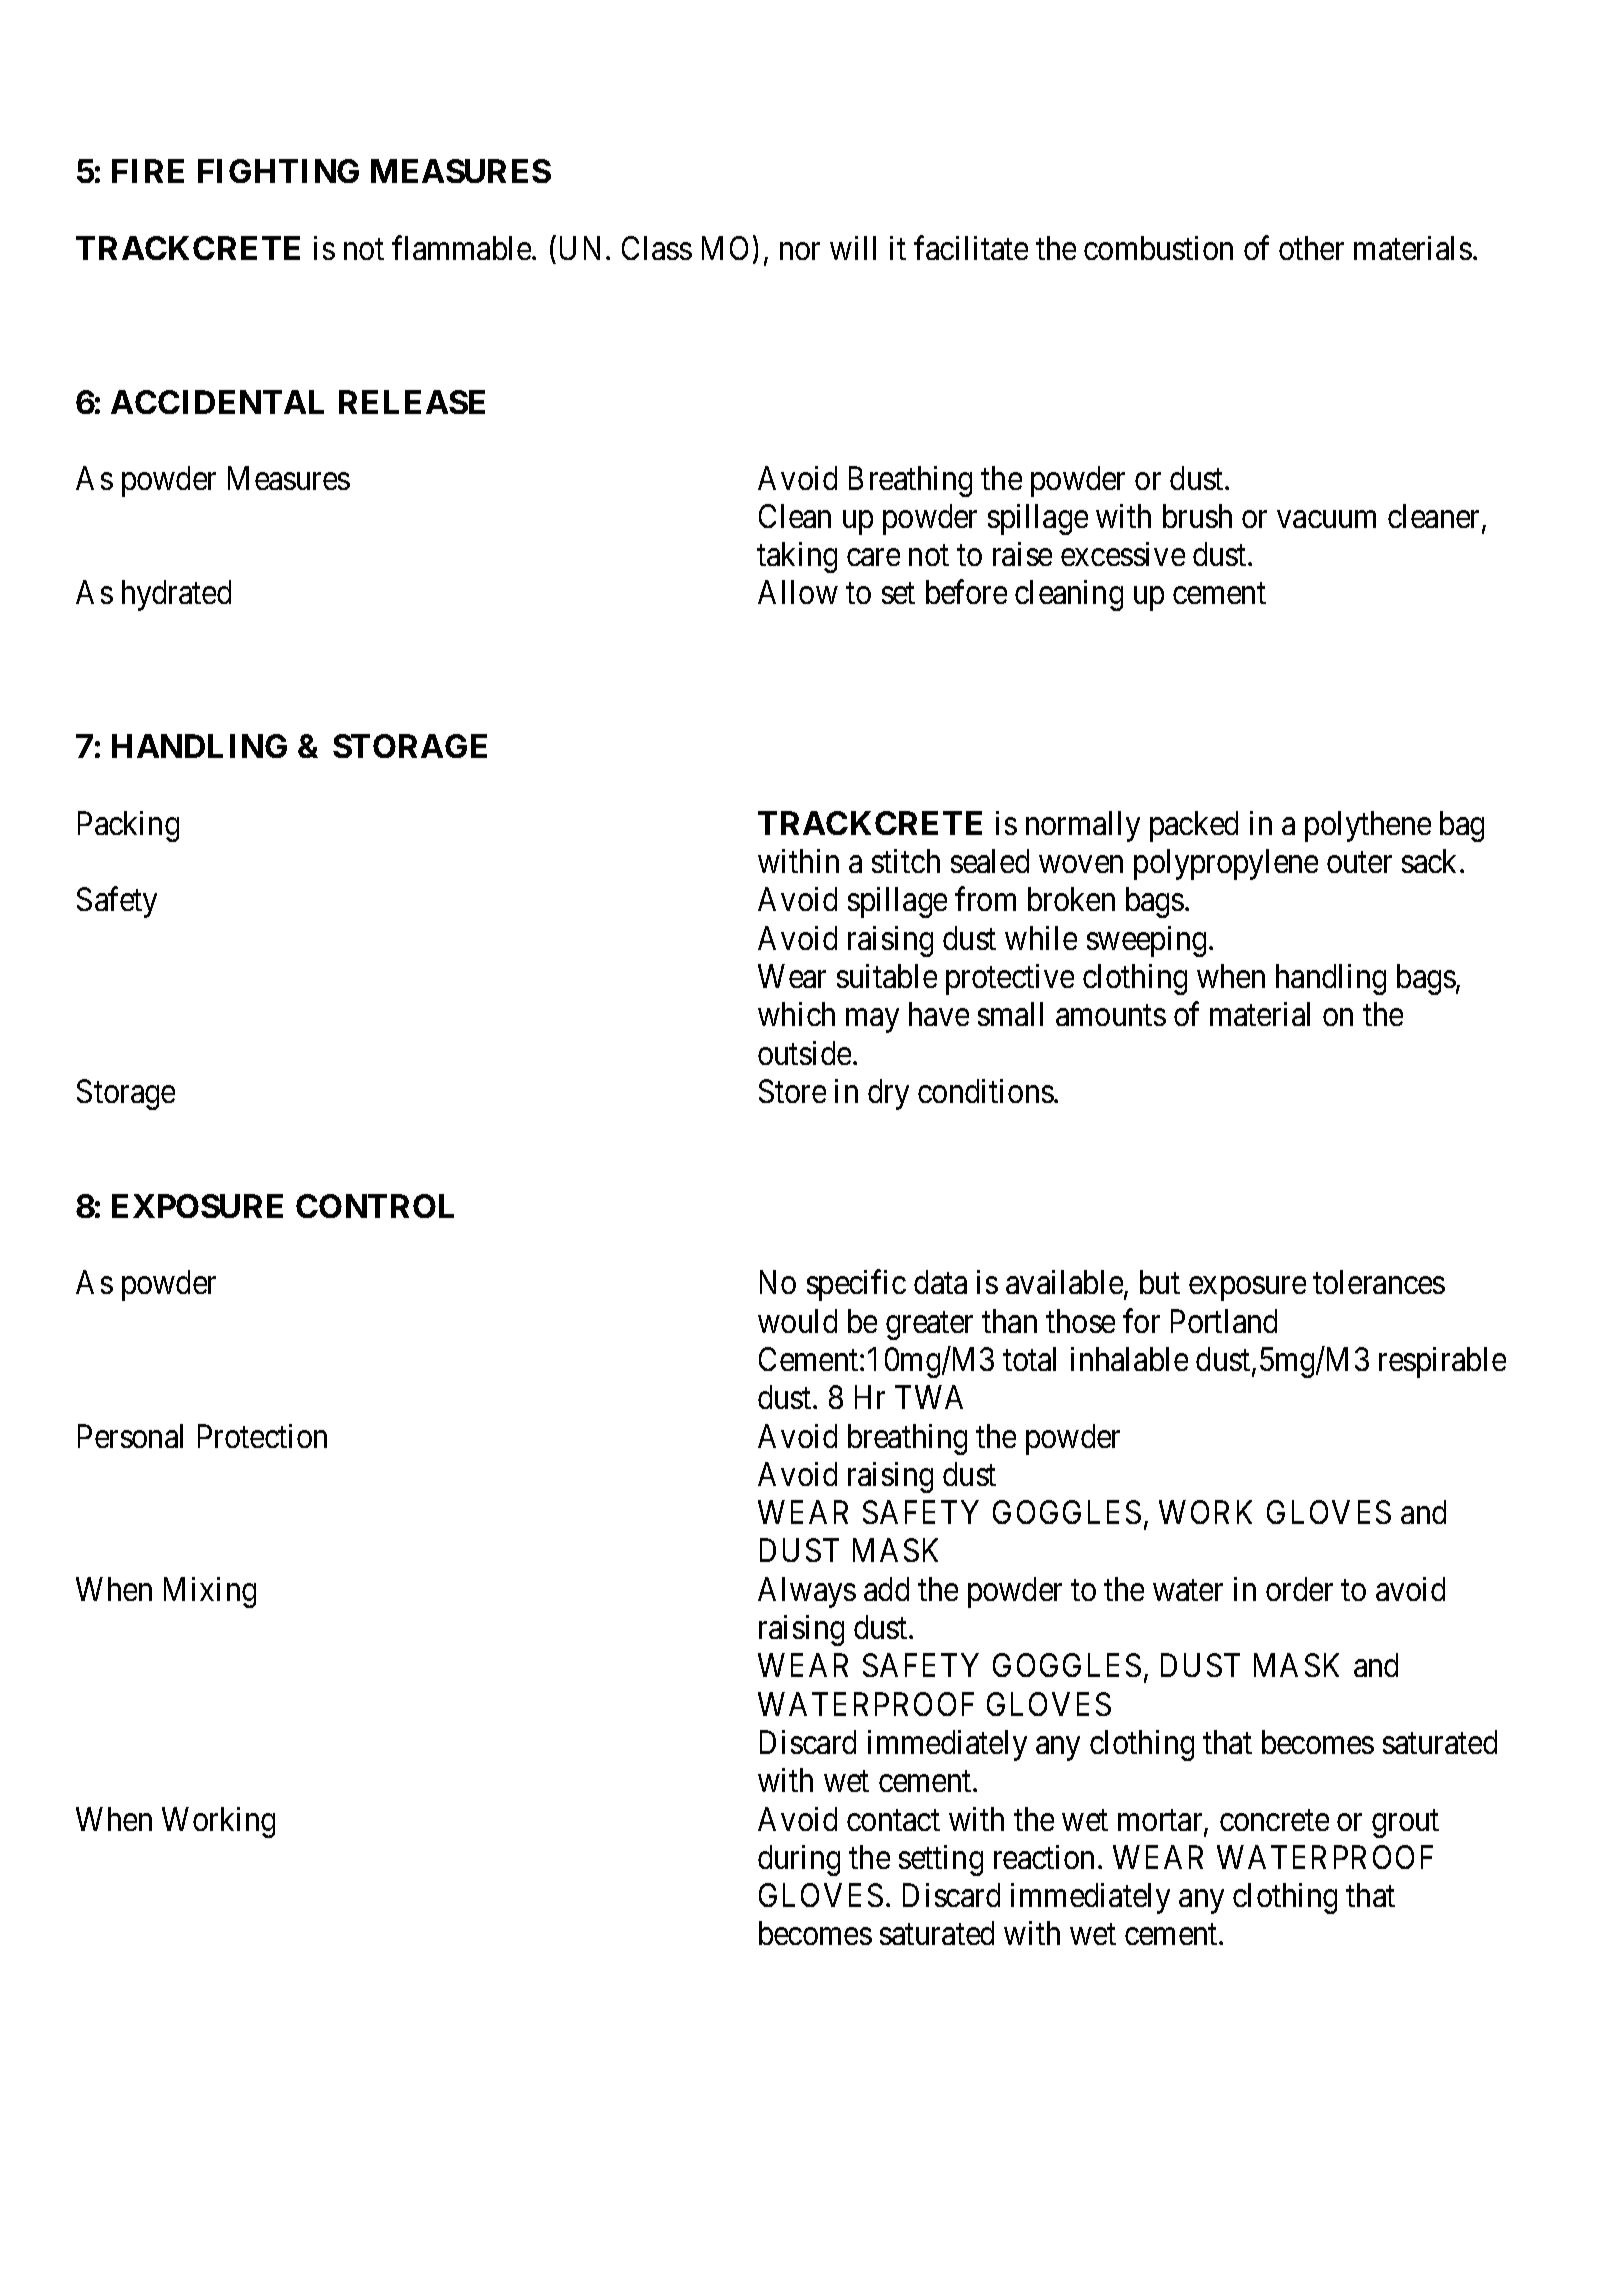 This screenshot has width=1610, height=2276. What do you see at coordinates (1274, 1820) in the screenshot?
I see `concrete` at bounding box center [1274, 1820].
